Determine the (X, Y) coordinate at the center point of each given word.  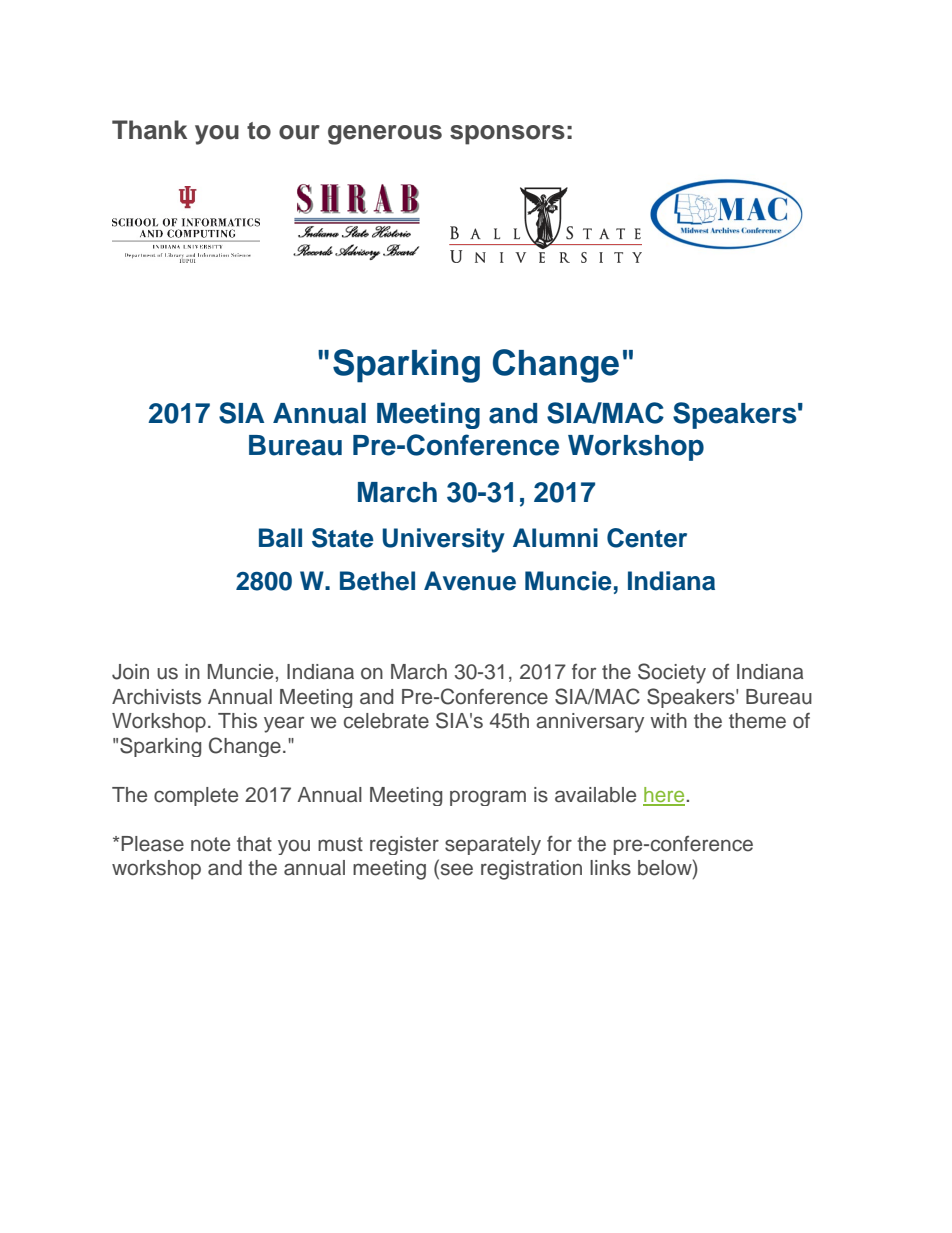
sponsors (507, 135)
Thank (149, 130)
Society (672, 673)
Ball (280, 538)
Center (647, 538)
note (210, 844)
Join (130, 672)
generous (385, 135)
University (444, 540)
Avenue (470, 581)
